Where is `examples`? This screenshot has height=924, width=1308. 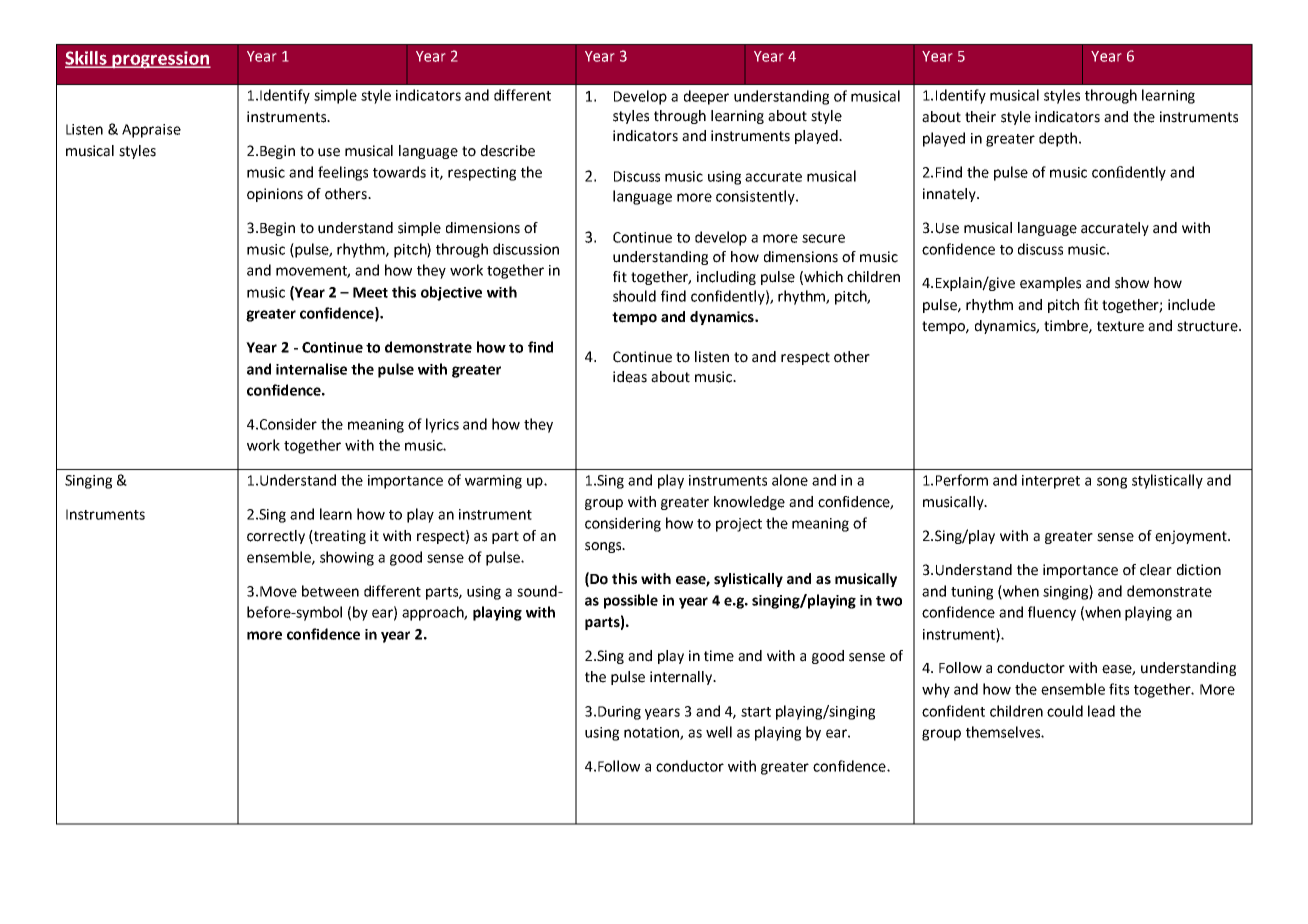 examples is located at coordinates (1050, 284).
